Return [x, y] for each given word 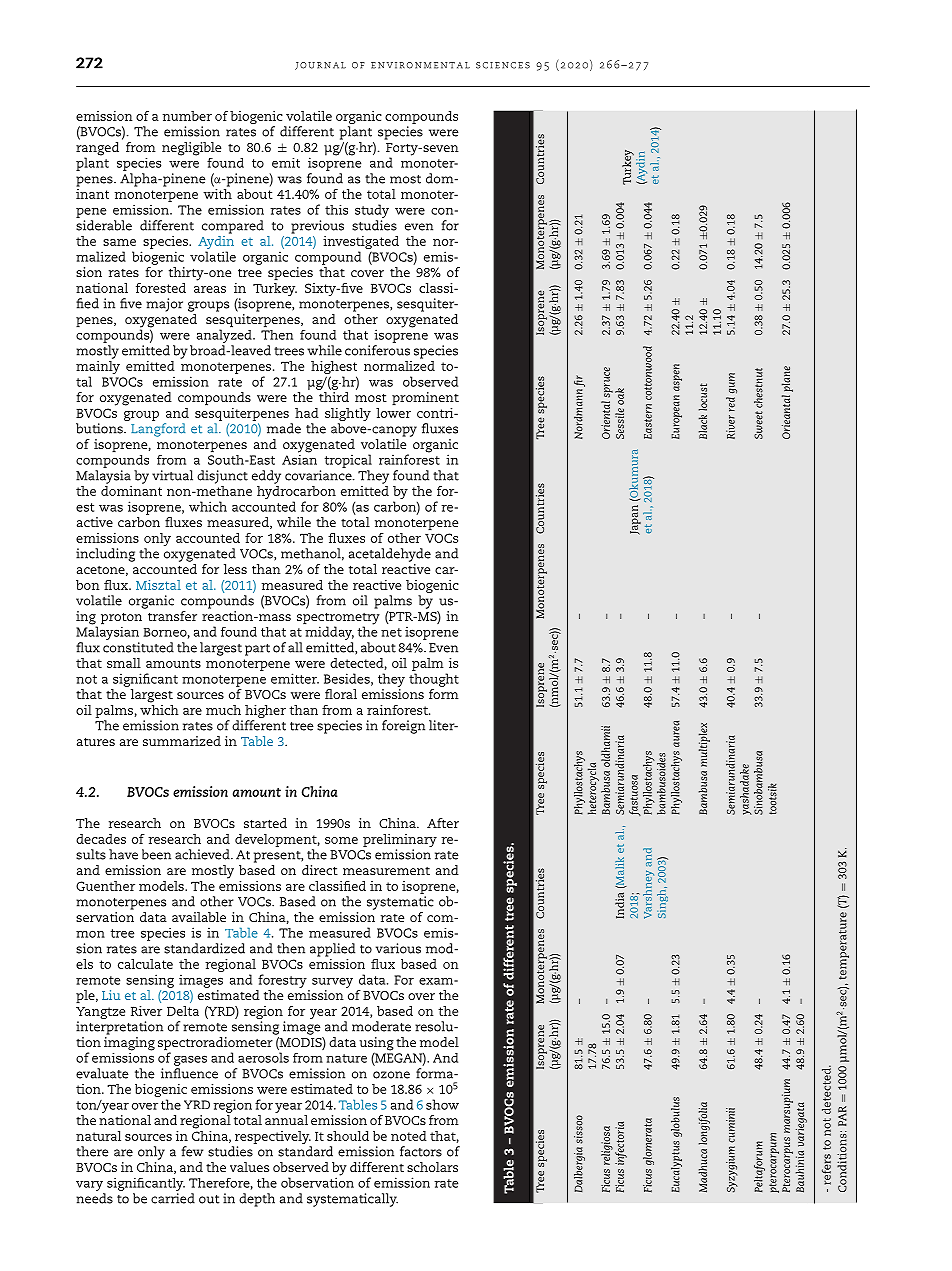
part [257, 650]
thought [434, 680]
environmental [420, 65]
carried [173, 1198]
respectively [272, 1139]
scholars [432, 1167]
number [187, 116]
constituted [138, 647]
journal [320, 66]
